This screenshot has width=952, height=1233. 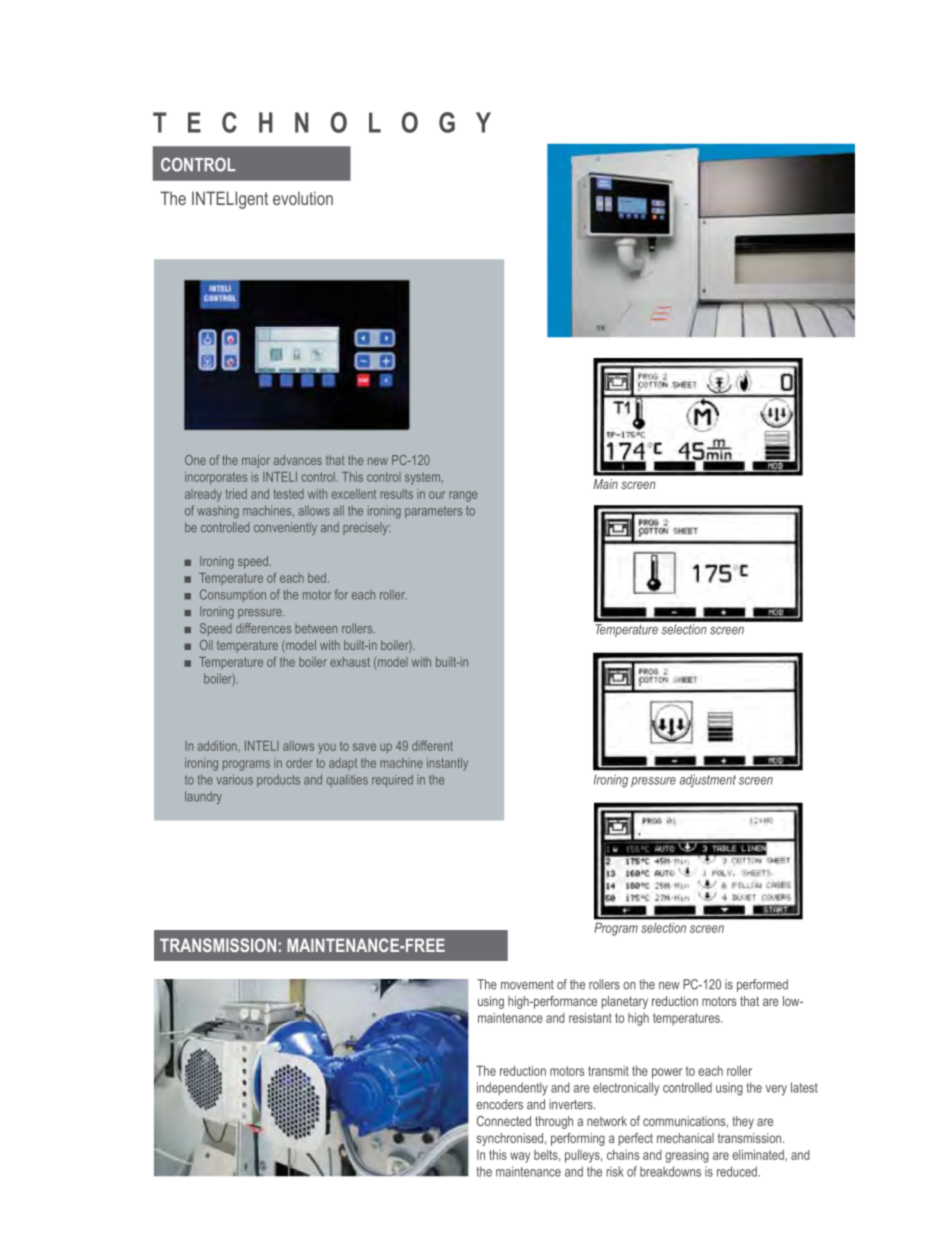 What do you see at coordinates (499, 1104) in the screenshot?
I see `encoders` at bounding box center [499, 1104].
